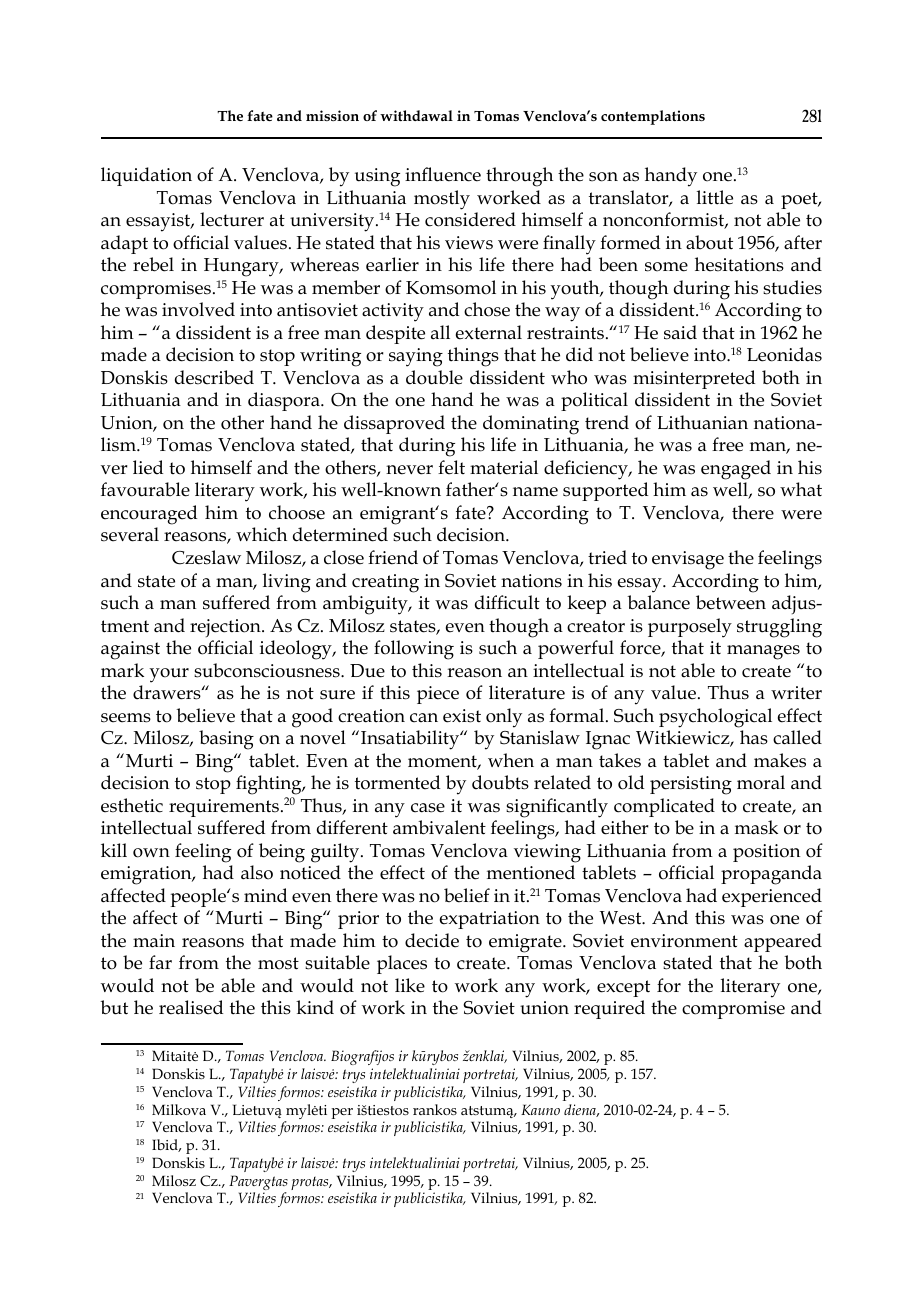 Image resolution: width=923 pixels, height=1316 pixels. Describe the element at coordinates (393, 557) in the screenshot. I see `friend` at that location.
